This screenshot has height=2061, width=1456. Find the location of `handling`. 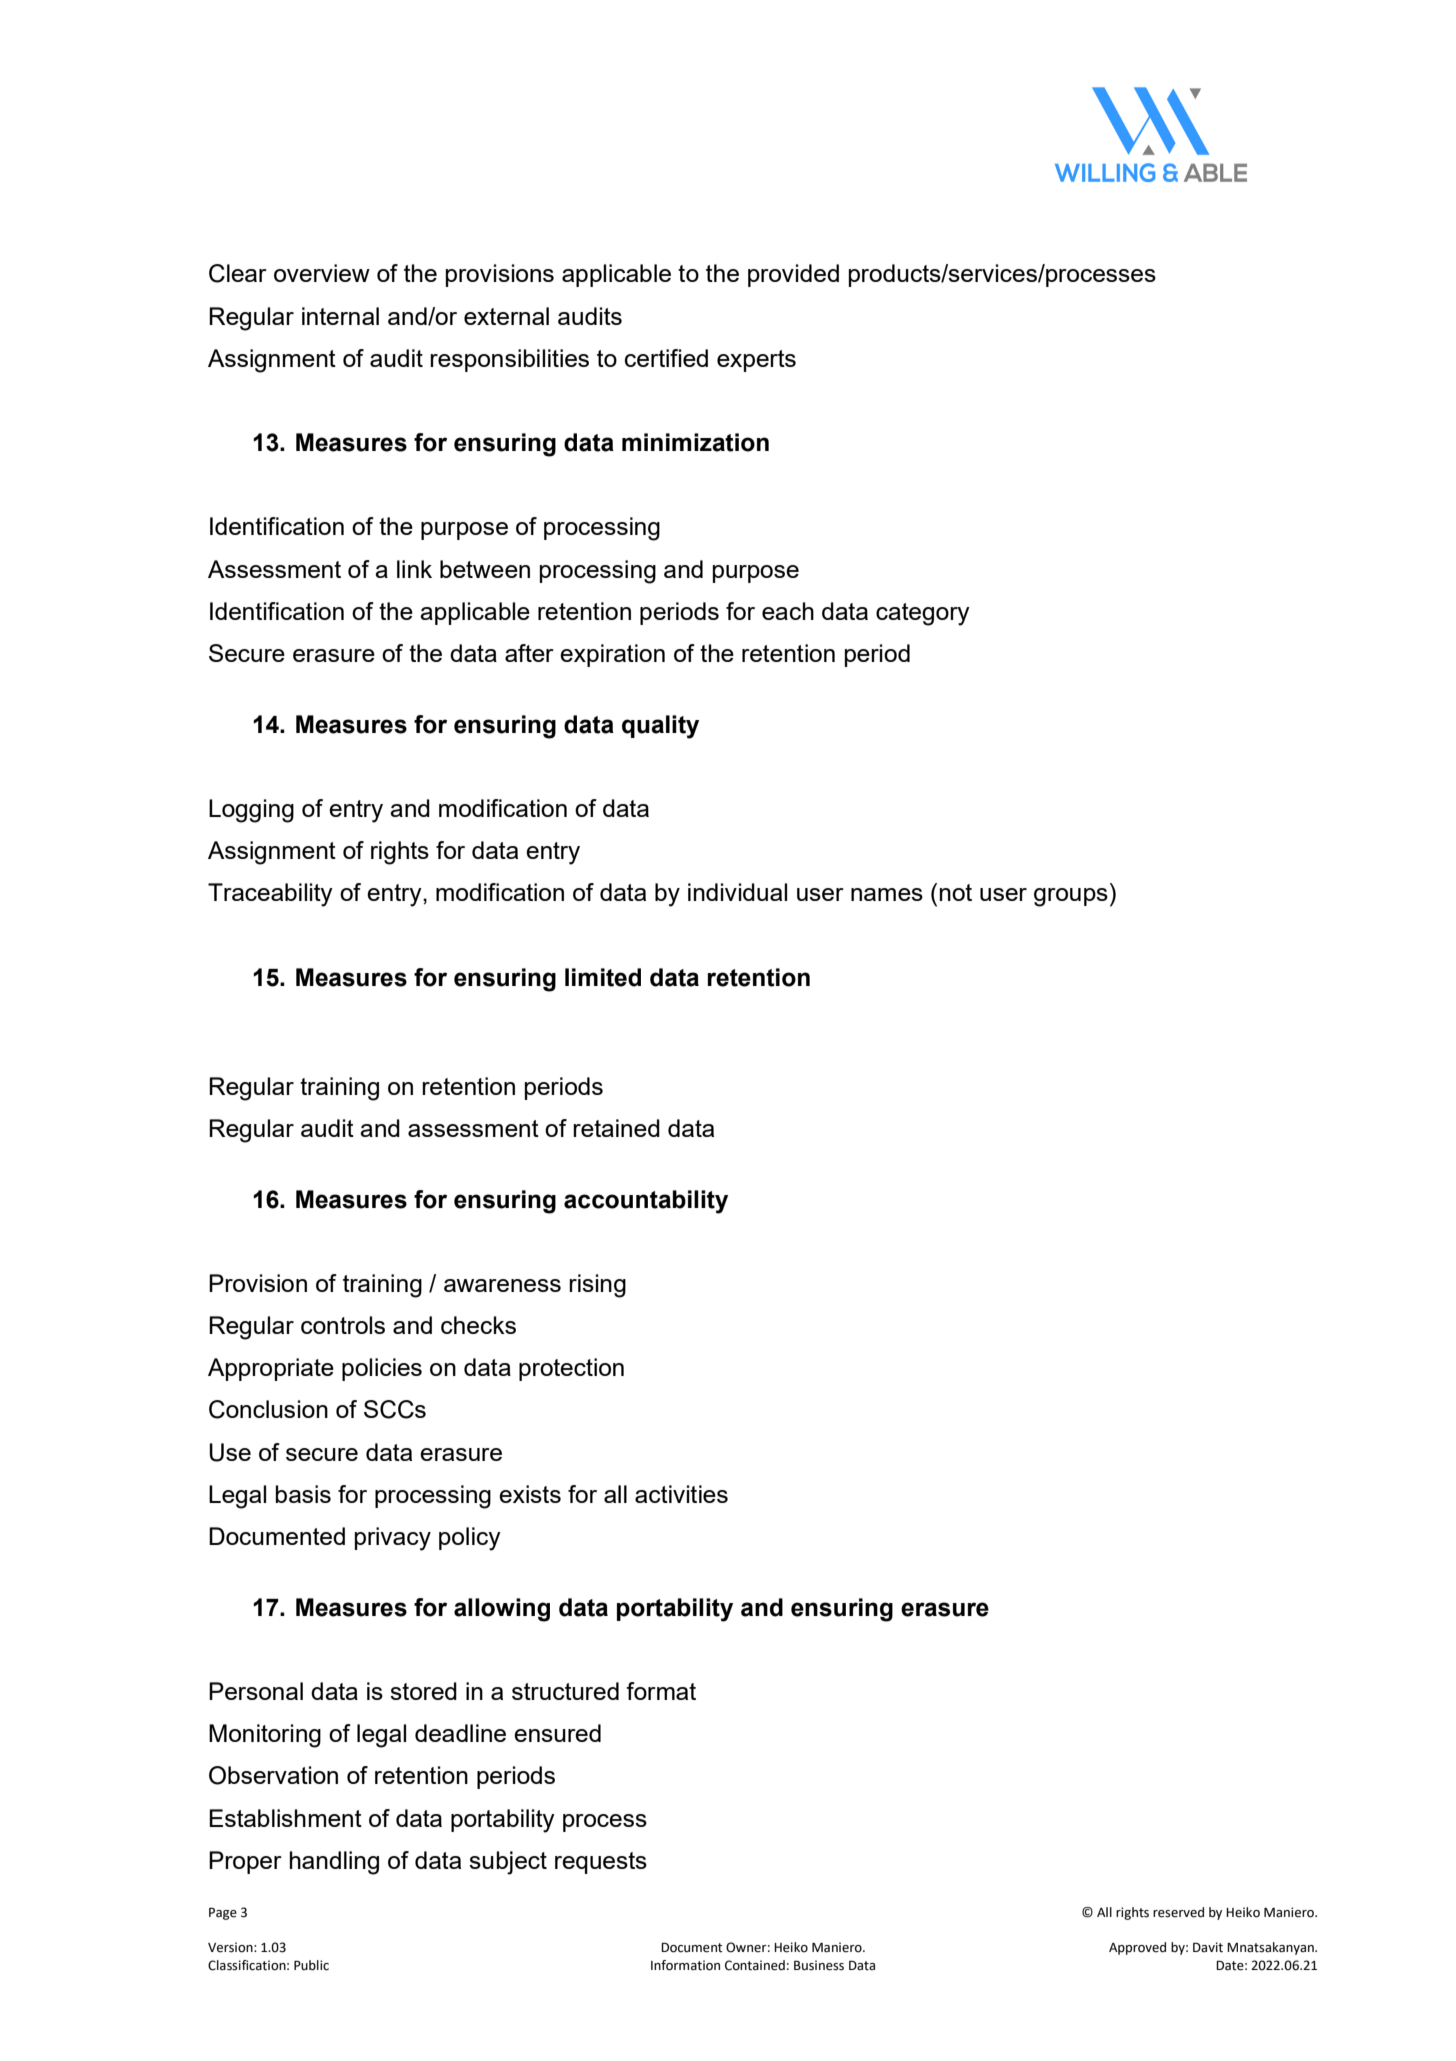

handling is located at coordinates (334, 1863).
